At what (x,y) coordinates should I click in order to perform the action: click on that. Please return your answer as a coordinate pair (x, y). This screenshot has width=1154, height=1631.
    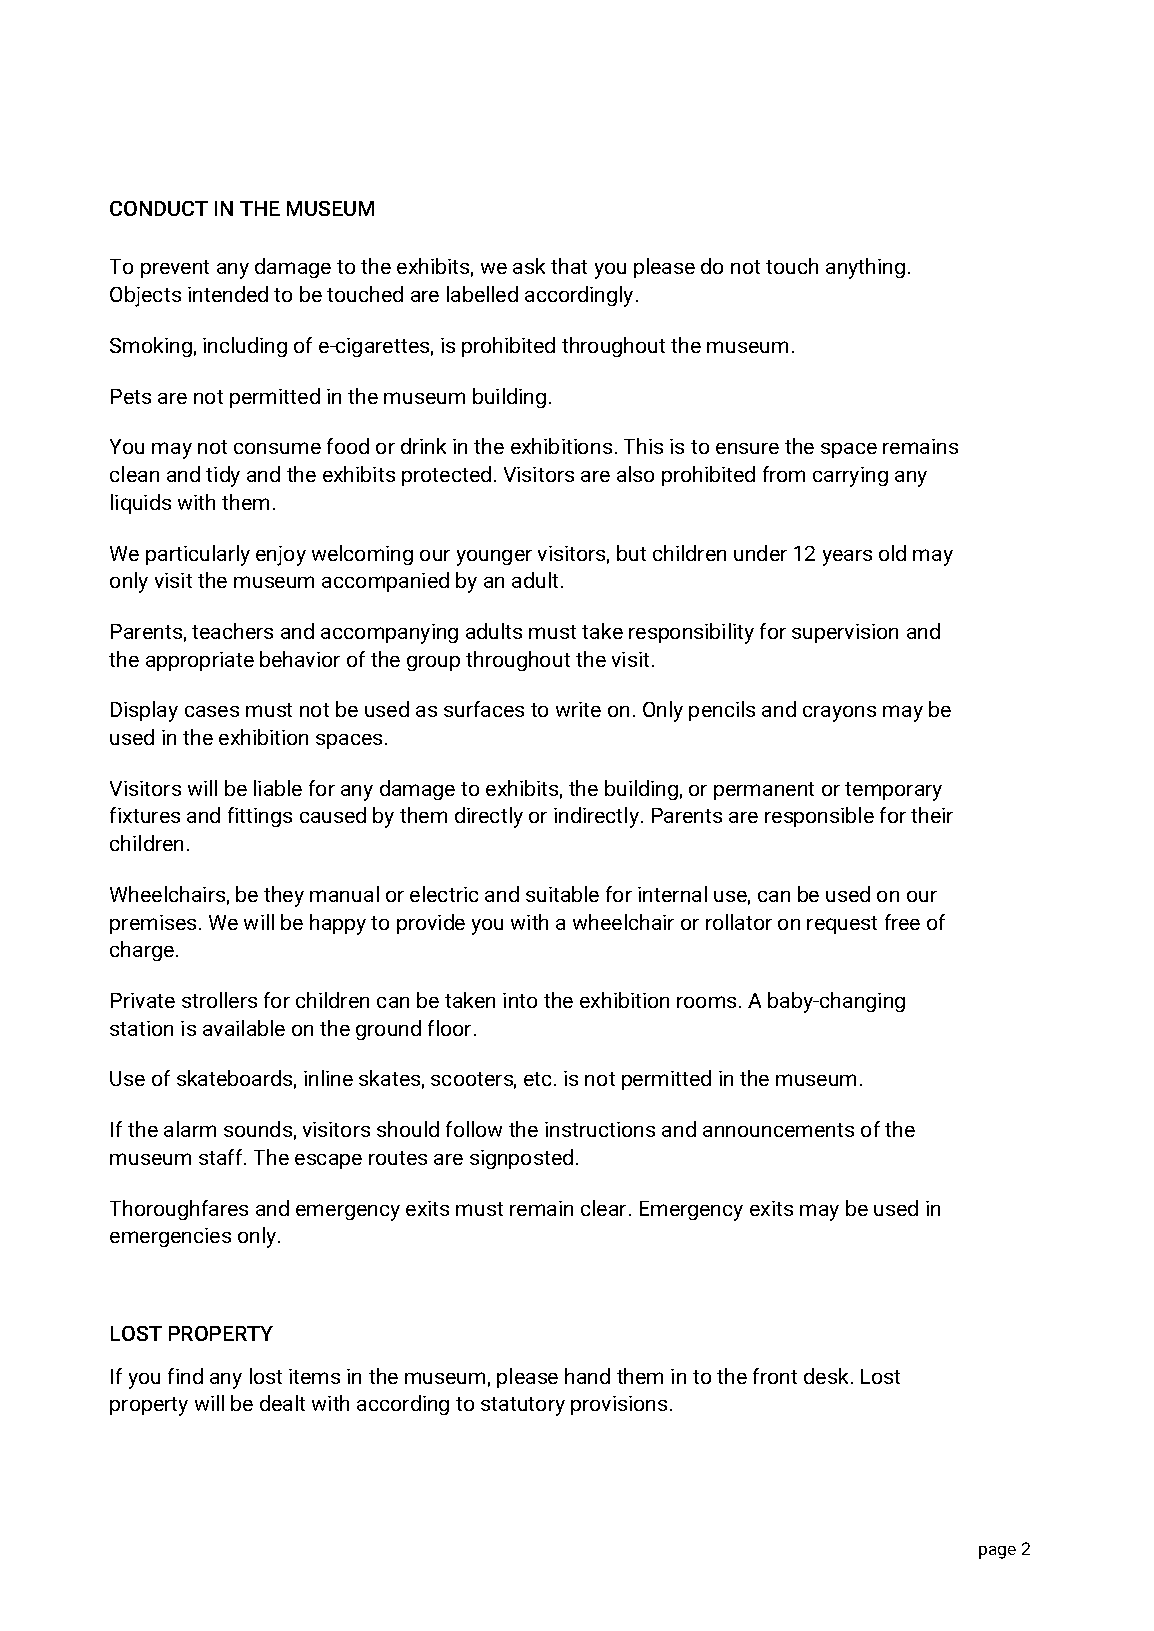
    Looking at the image, I should click on (569, 266).
